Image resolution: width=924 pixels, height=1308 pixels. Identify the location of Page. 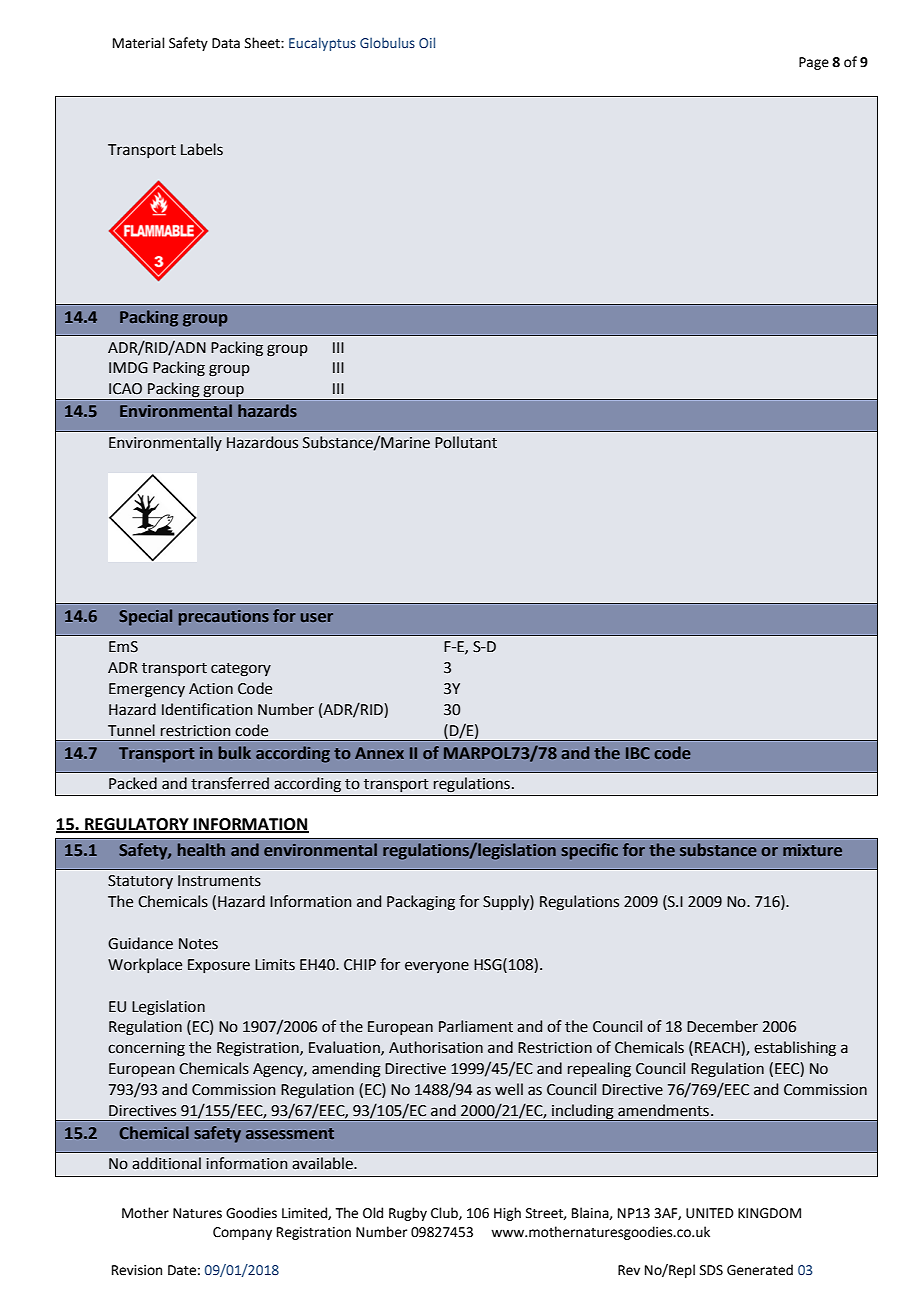
(814, 63).
